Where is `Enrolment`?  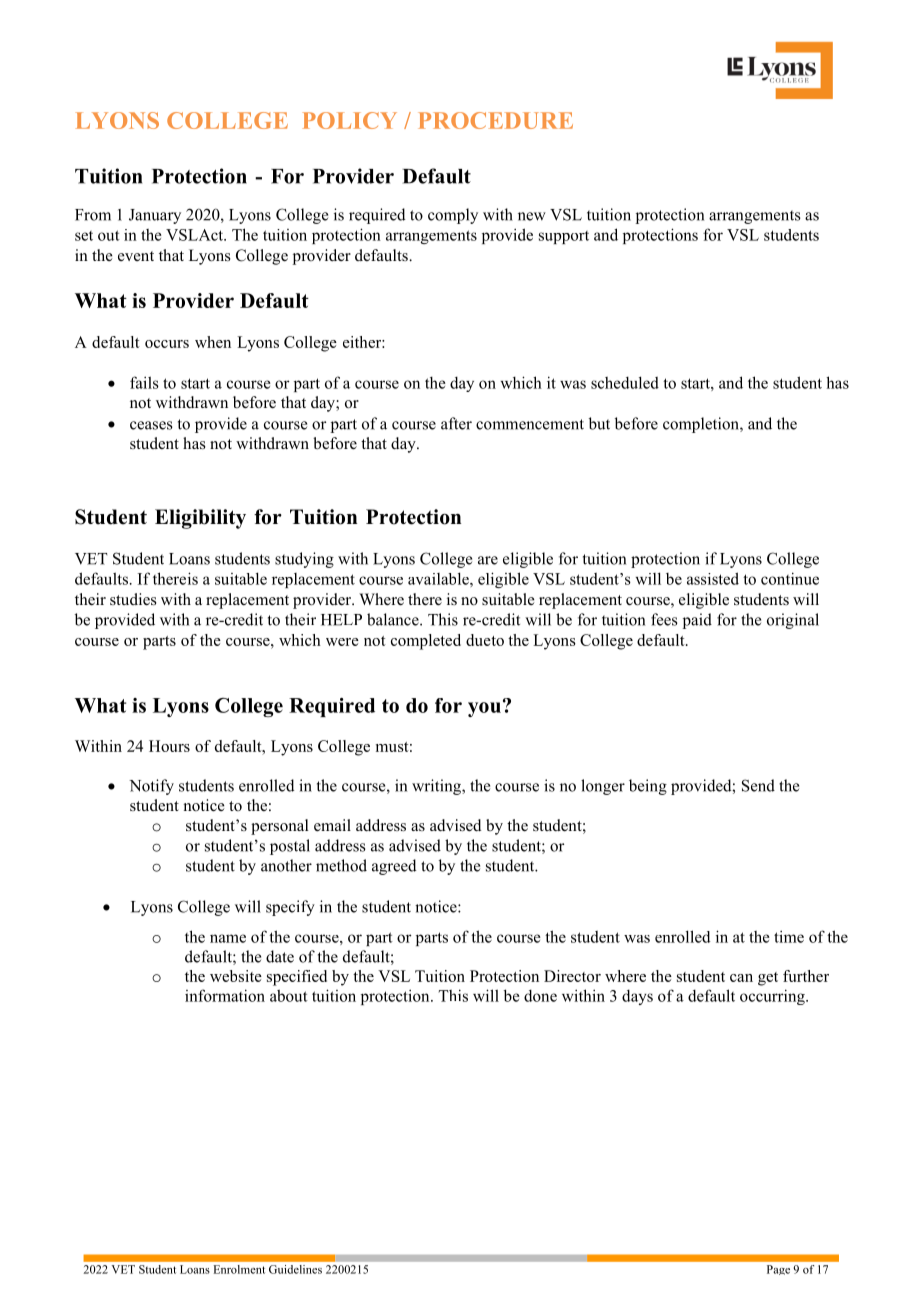 Enrolment is located at coordinates (239, 1269).
